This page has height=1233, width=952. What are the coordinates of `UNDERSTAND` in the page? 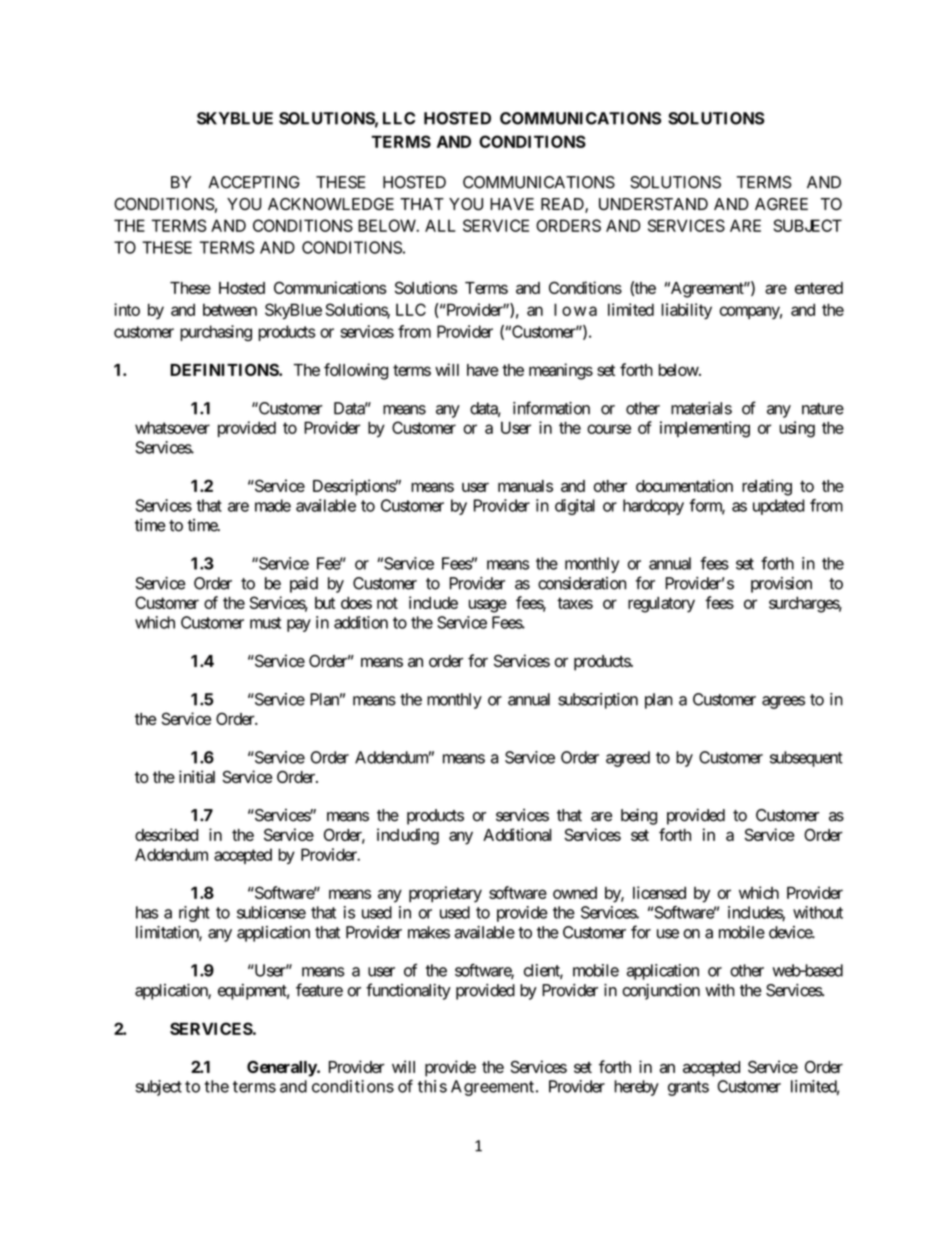 It's located at (653, 204).
